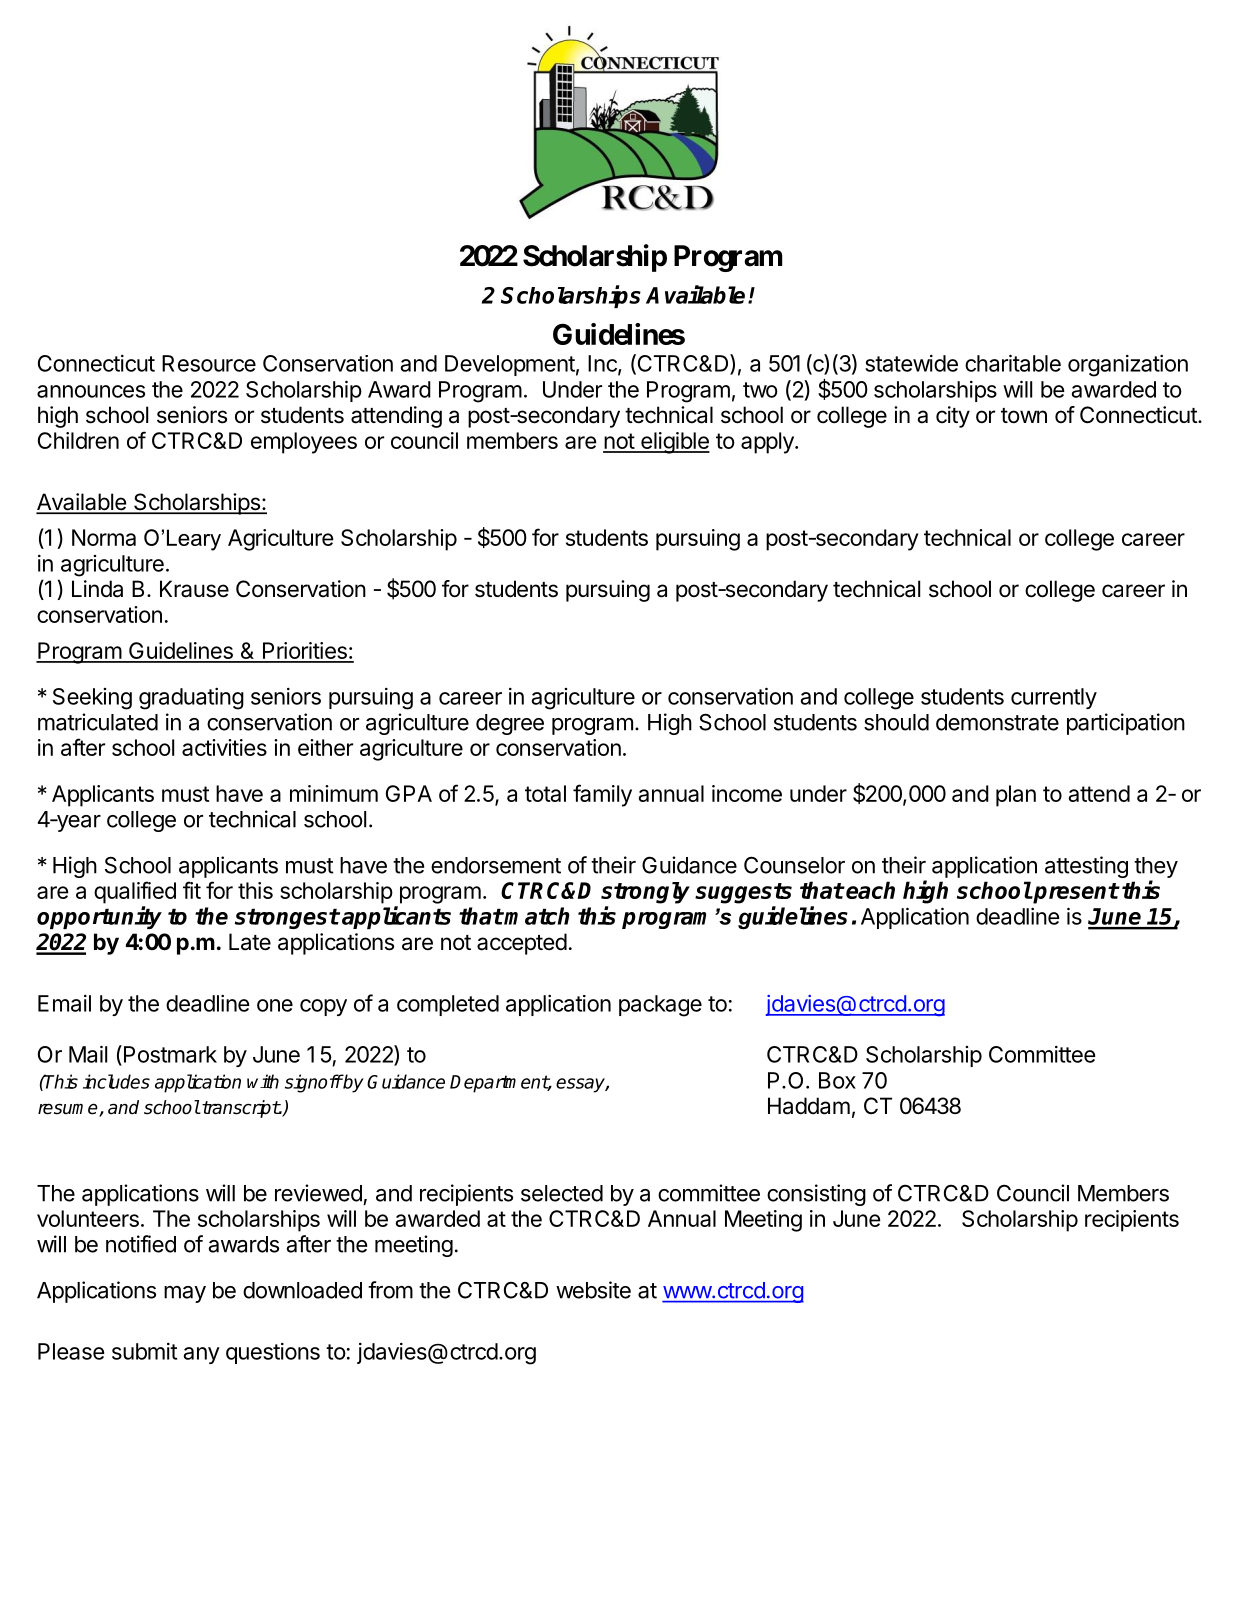 The width and height of the image is (1240, 1605). I want to click on graduating, so click(191, 698).
